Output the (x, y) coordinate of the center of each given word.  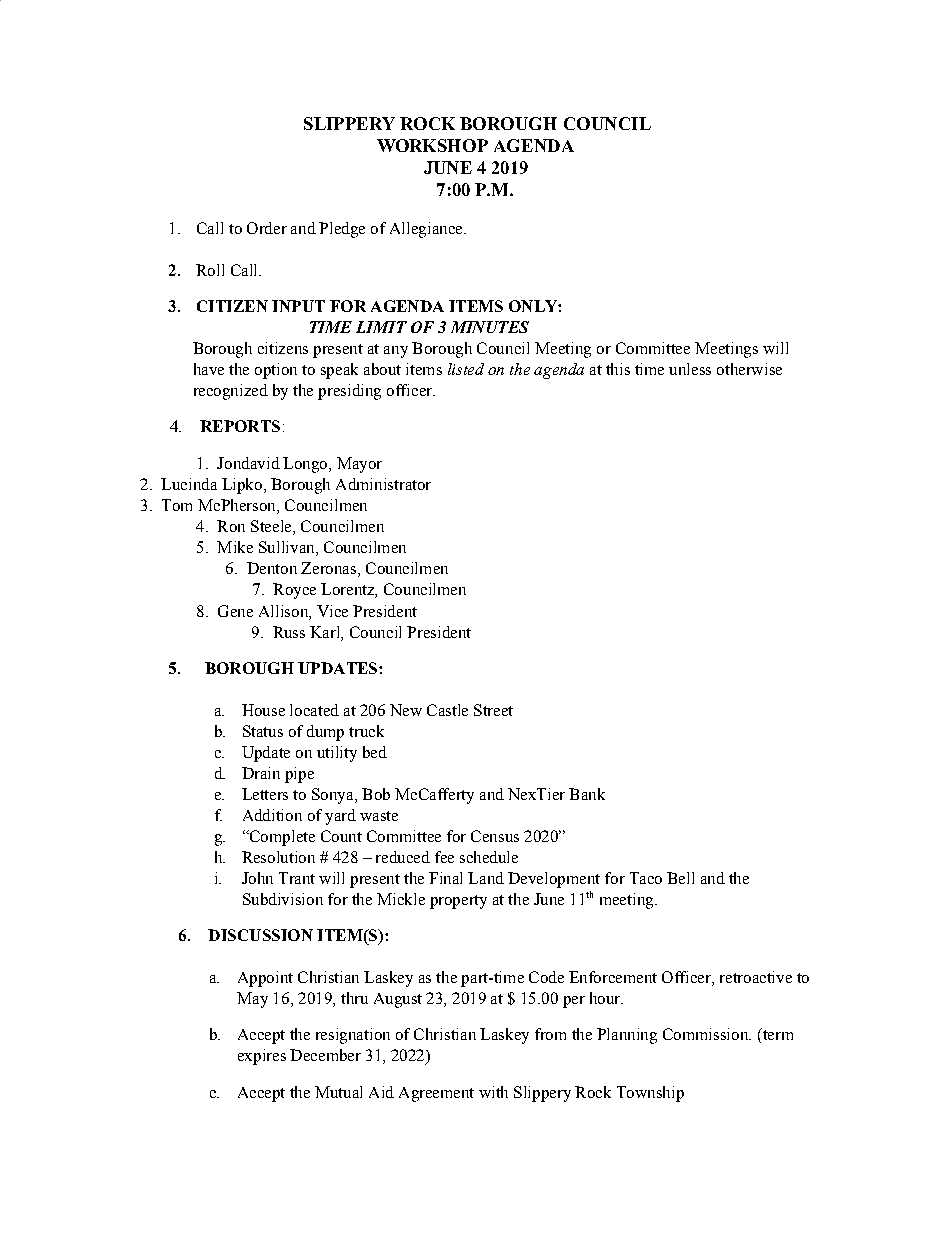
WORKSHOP (432, 145)
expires (262, 1057)
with (493, 1092)
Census (495, 836)
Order (267, 228)
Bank (587, 794)
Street (493, 710)
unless (690, 369)
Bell (680, 878)
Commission (707, 1034)
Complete (281, 838)
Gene (235, 611)
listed (466, 369)
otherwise (749, 369)
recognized (231, 392)
